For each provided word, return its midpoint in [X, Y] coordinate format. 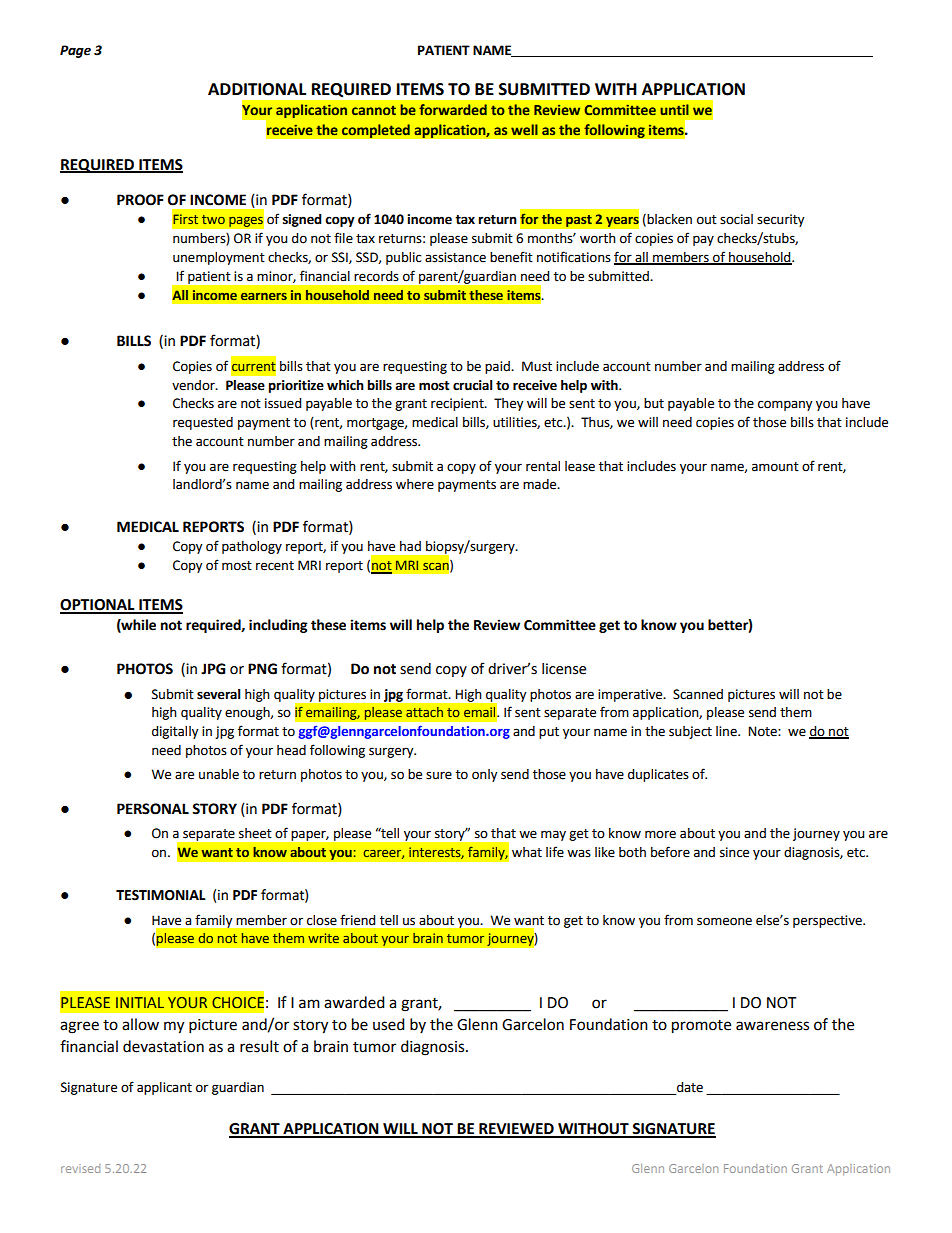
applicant [164, 1088]
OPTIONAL [98, 606]
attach [424, 712]
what [527, 852]
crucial [473, 385]
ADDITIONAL [257, 89]
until [674, 109]
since [734, 852]
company [785, 405]
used [389, 1024]
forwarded [453, 109]
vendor [194, 385]
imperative [631, 695]
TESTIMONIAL [161, 895]
